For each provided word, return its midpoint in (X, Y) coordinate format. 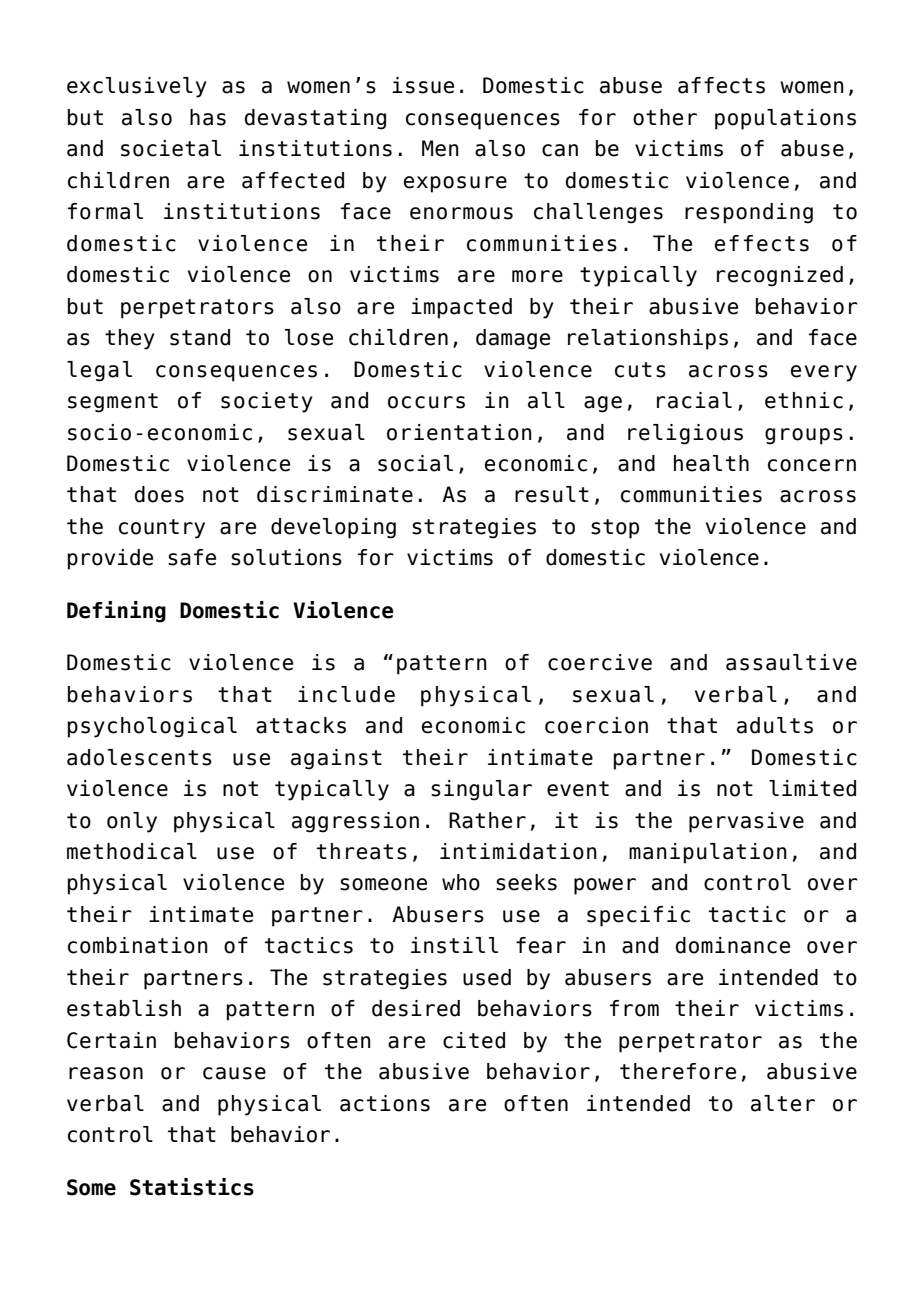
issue (423, 85)
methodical (132, 851)
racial (694, 400)
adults (775, 725)
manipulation (708, 853)
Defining (116, 612)
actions (385, 1103)
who (461, 882)
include (346, 694)
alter (783, 1103)
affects (721, 85)
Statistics (192, 1187)
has (208, 117)
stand (200, 337)
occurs (426, 402)
